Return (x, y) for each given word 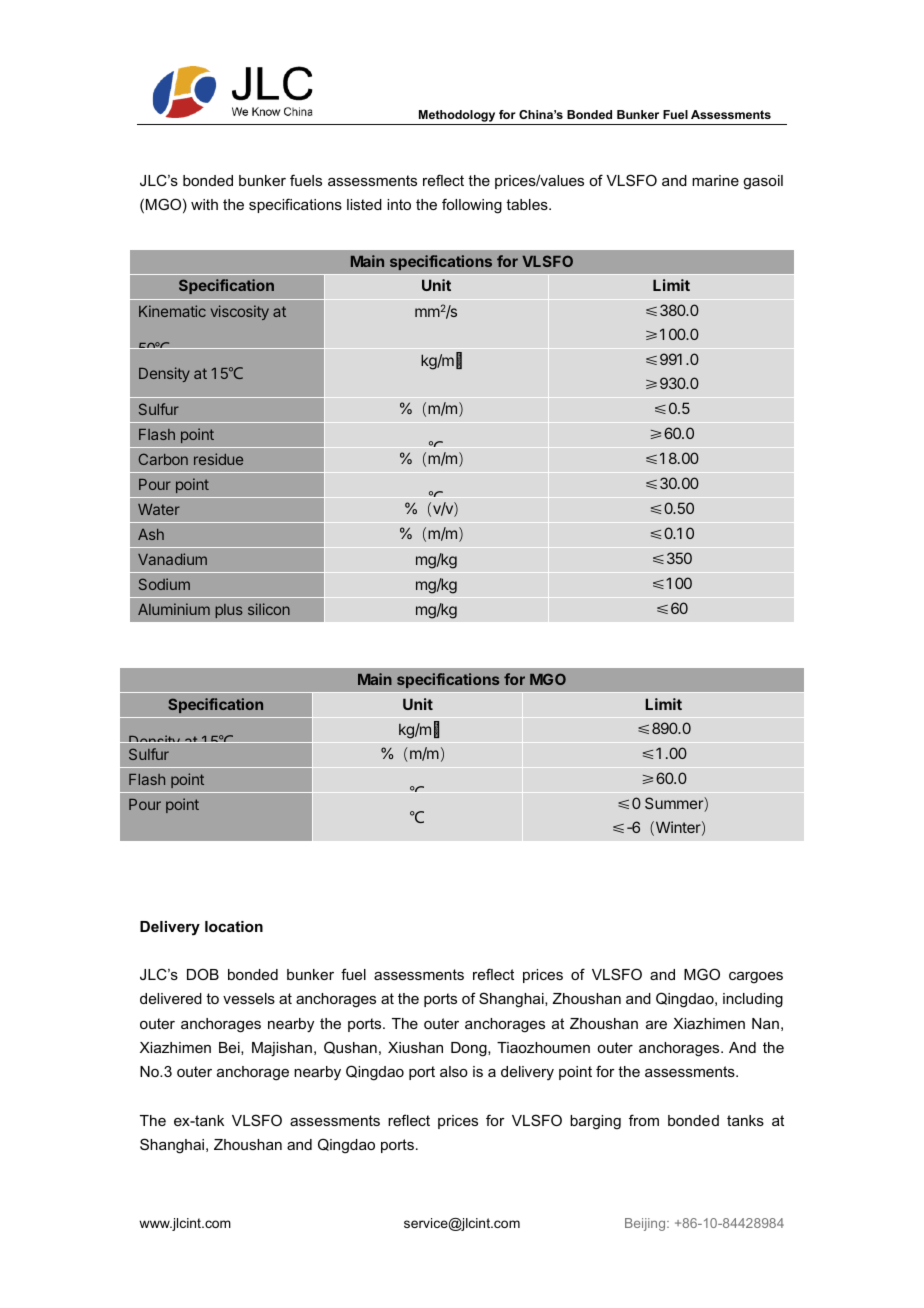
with (204, 204)
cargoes (756, 978)
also (454, 1071)
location (234, 926)
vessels (249, 998)
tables (528, 204)
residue (218, 459)
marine (715, 180)
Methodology (457, 117)
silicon (269, 609)
